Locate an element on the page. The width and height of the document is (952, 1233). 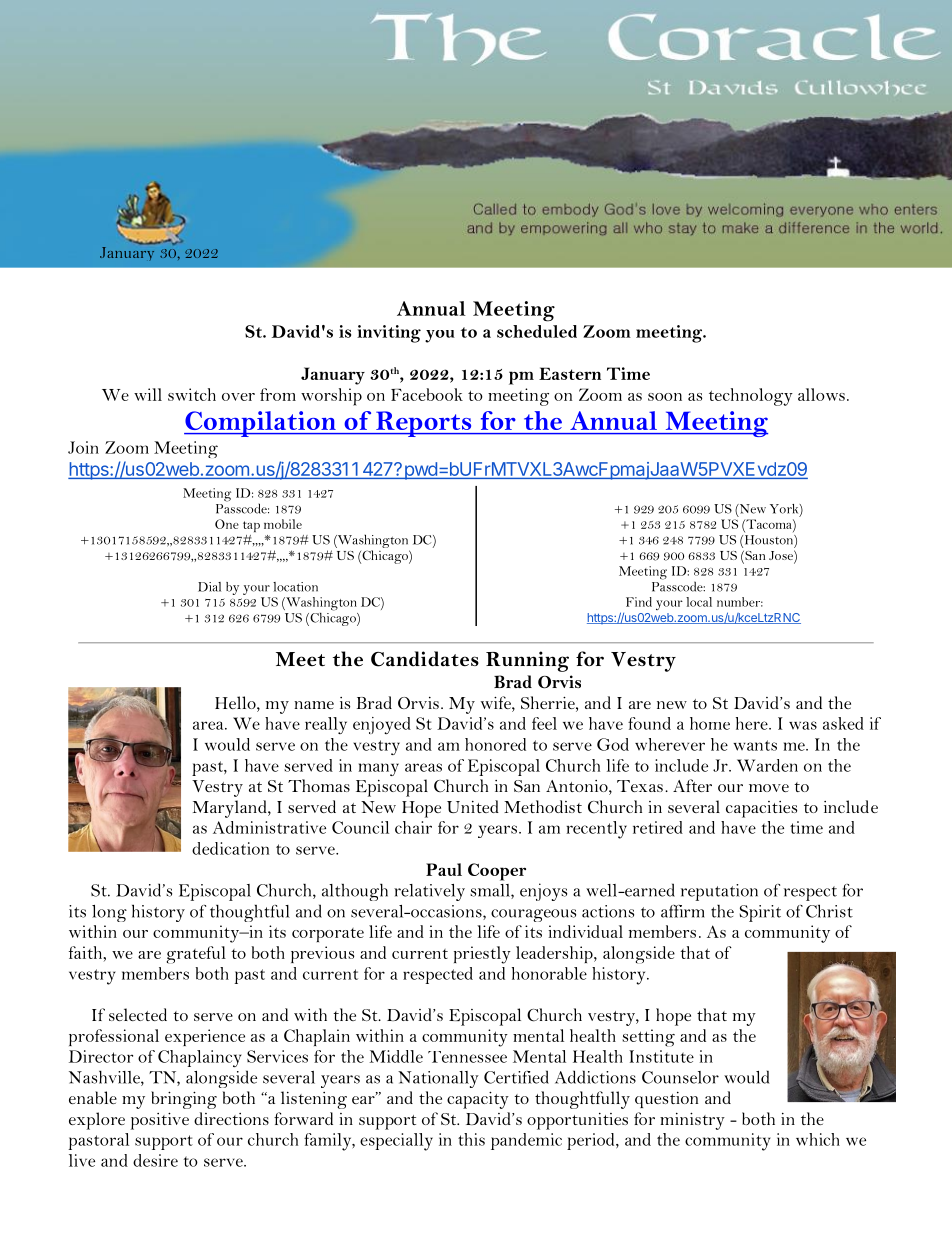
location is located at coordinates (295, 587).
